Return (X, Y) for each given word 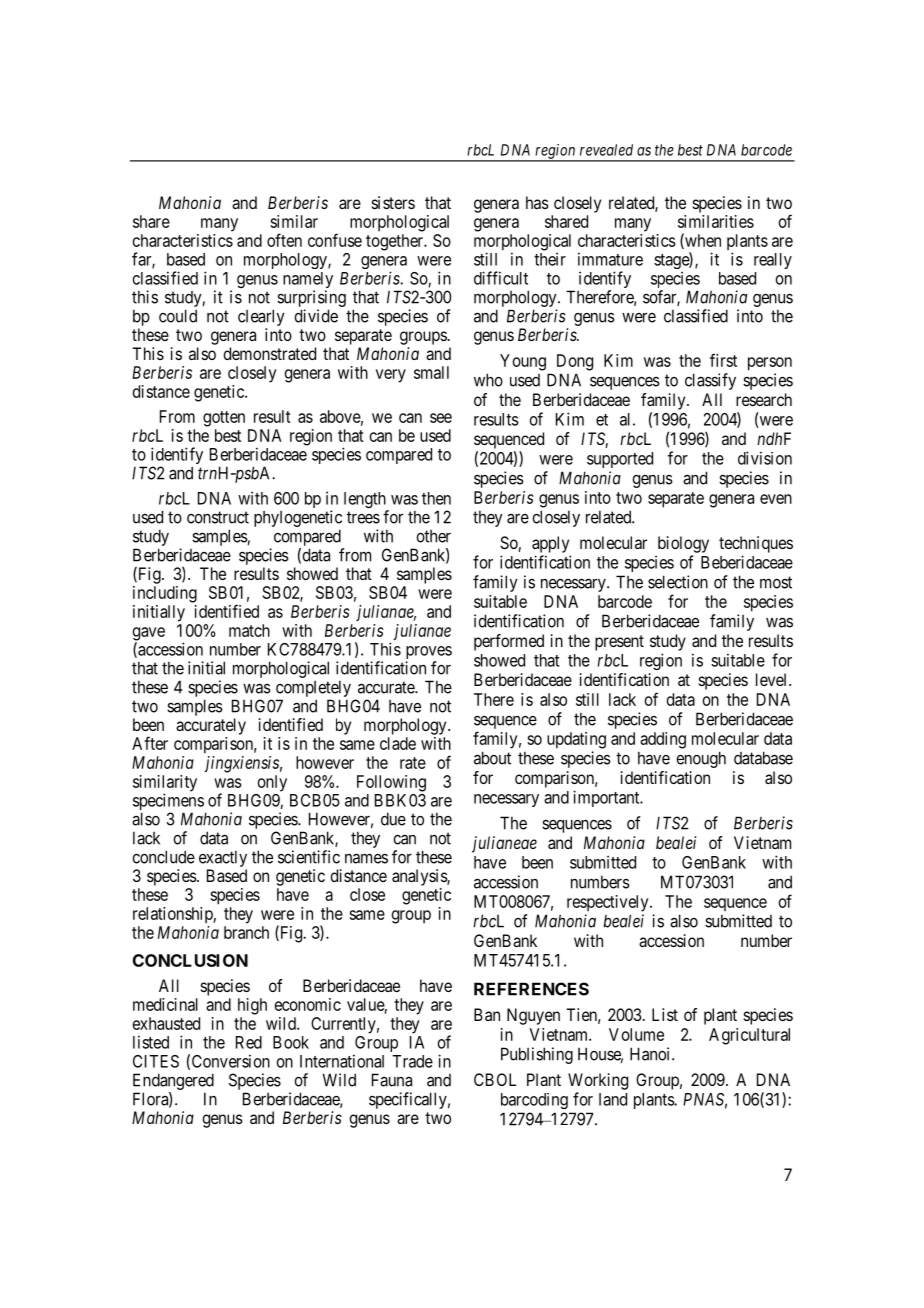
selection (678, 582)
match (249, 630)
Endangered (173, 1083)
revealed (606, 150)
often (284, 240)
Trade (412, 1061)
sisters (393, 202)
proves (429, 654)
